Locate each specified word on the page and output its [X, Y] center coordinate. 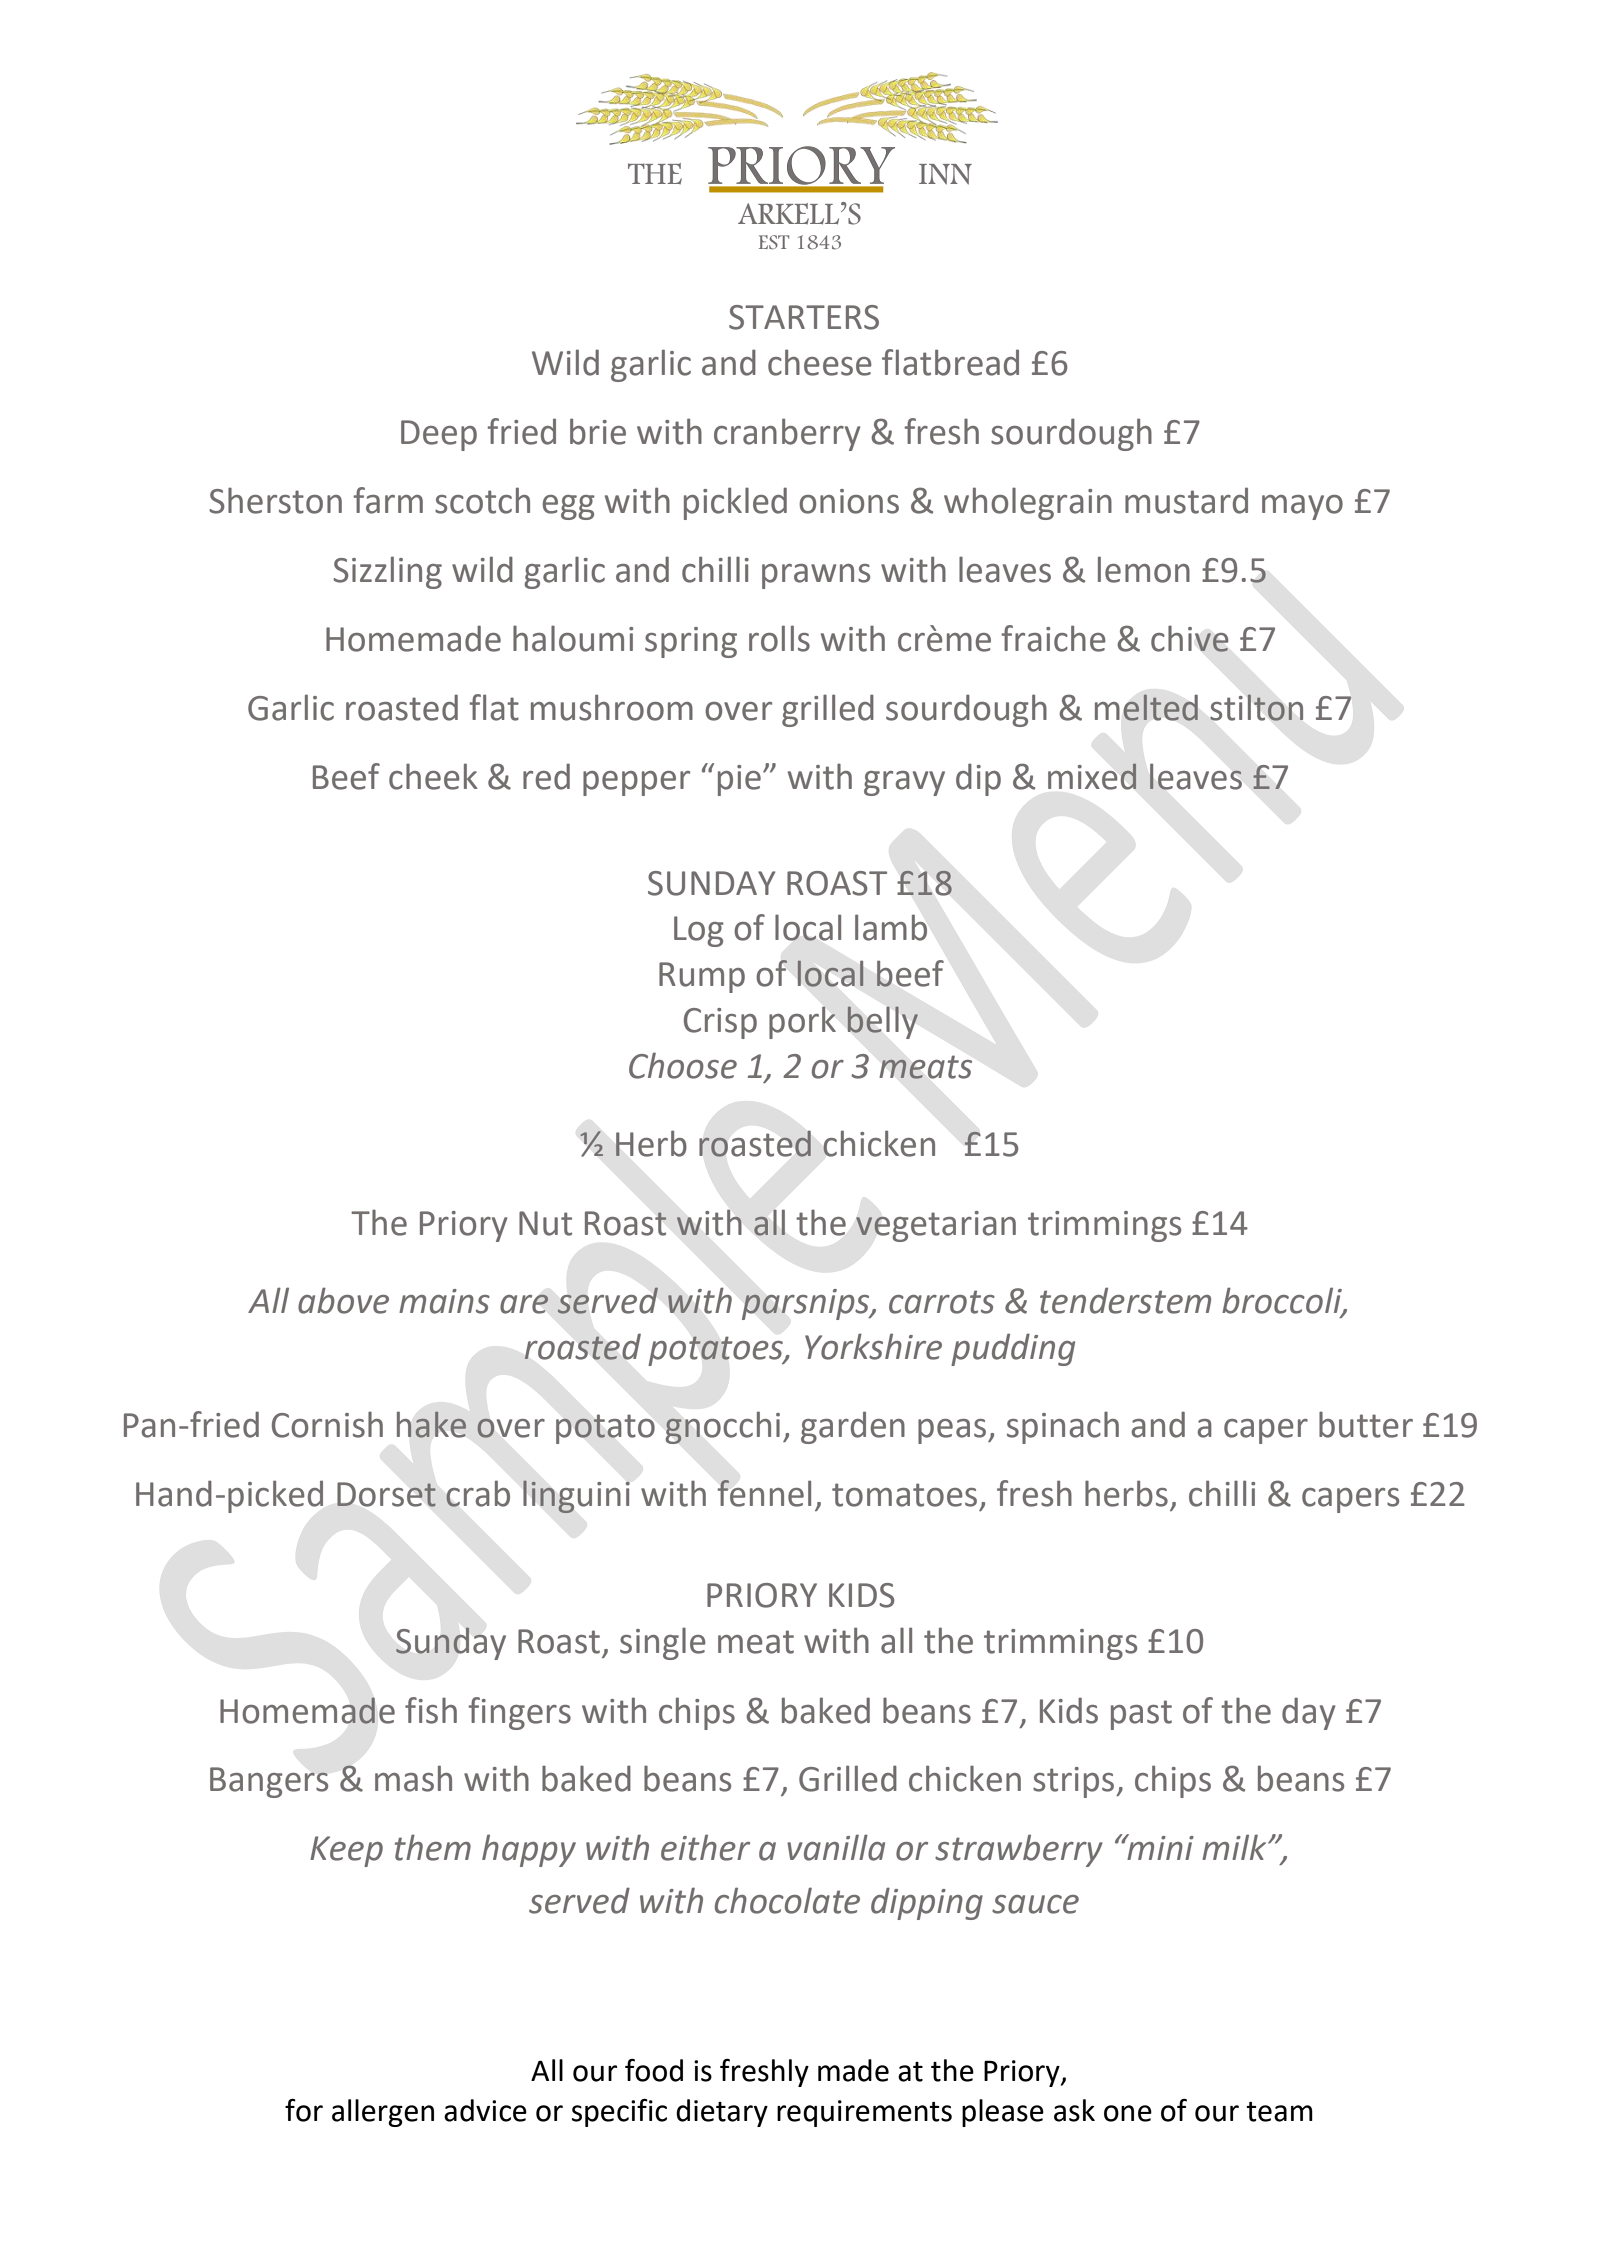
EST [774, 242]
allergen [383, 2113]
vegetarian [936, 1226]
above [343, 1300]
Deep [439, 435]
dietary [722, 2113]
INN [945, 174]
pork [802, 1022]
